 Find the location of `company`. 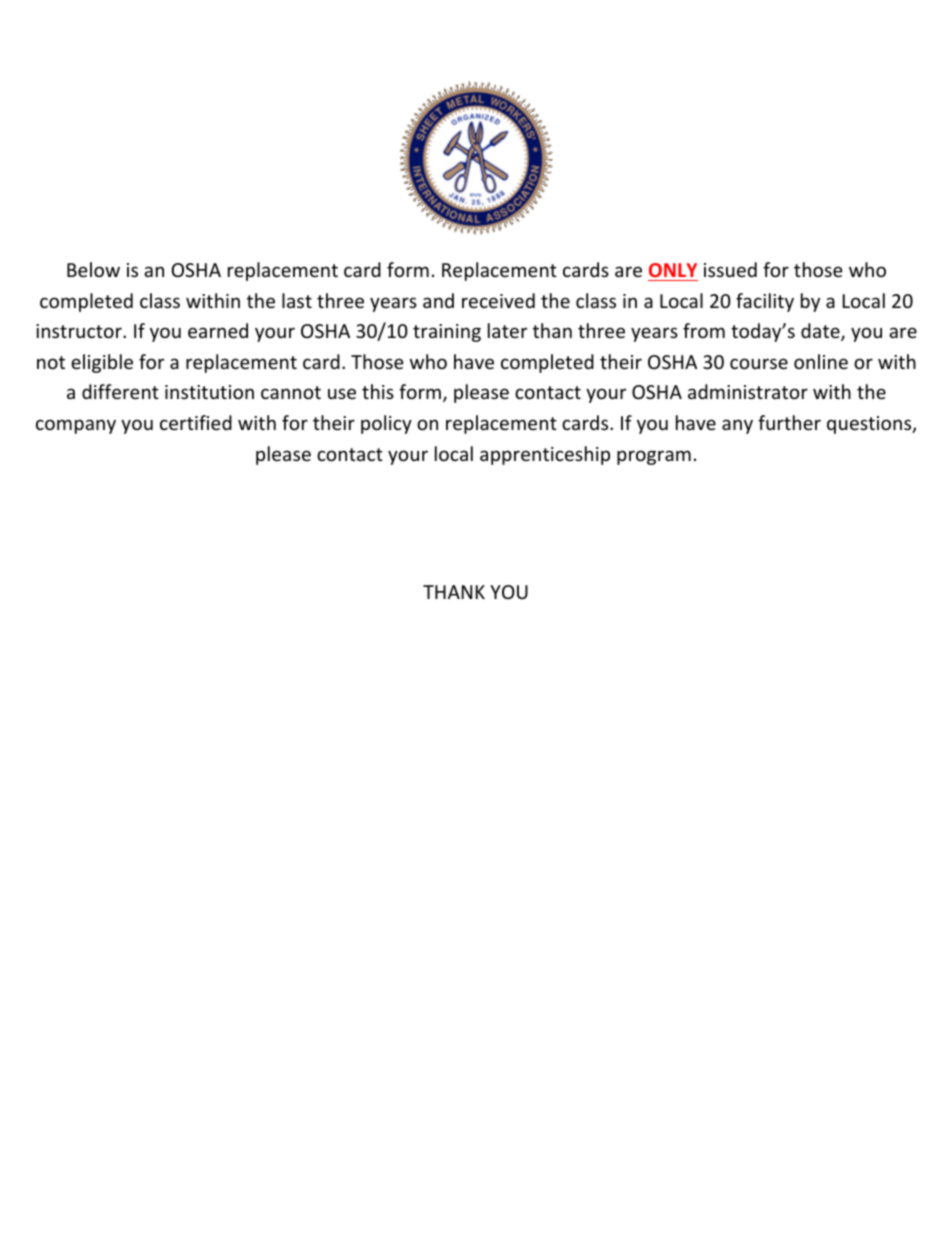

company is located at coordinates (76, 426).
